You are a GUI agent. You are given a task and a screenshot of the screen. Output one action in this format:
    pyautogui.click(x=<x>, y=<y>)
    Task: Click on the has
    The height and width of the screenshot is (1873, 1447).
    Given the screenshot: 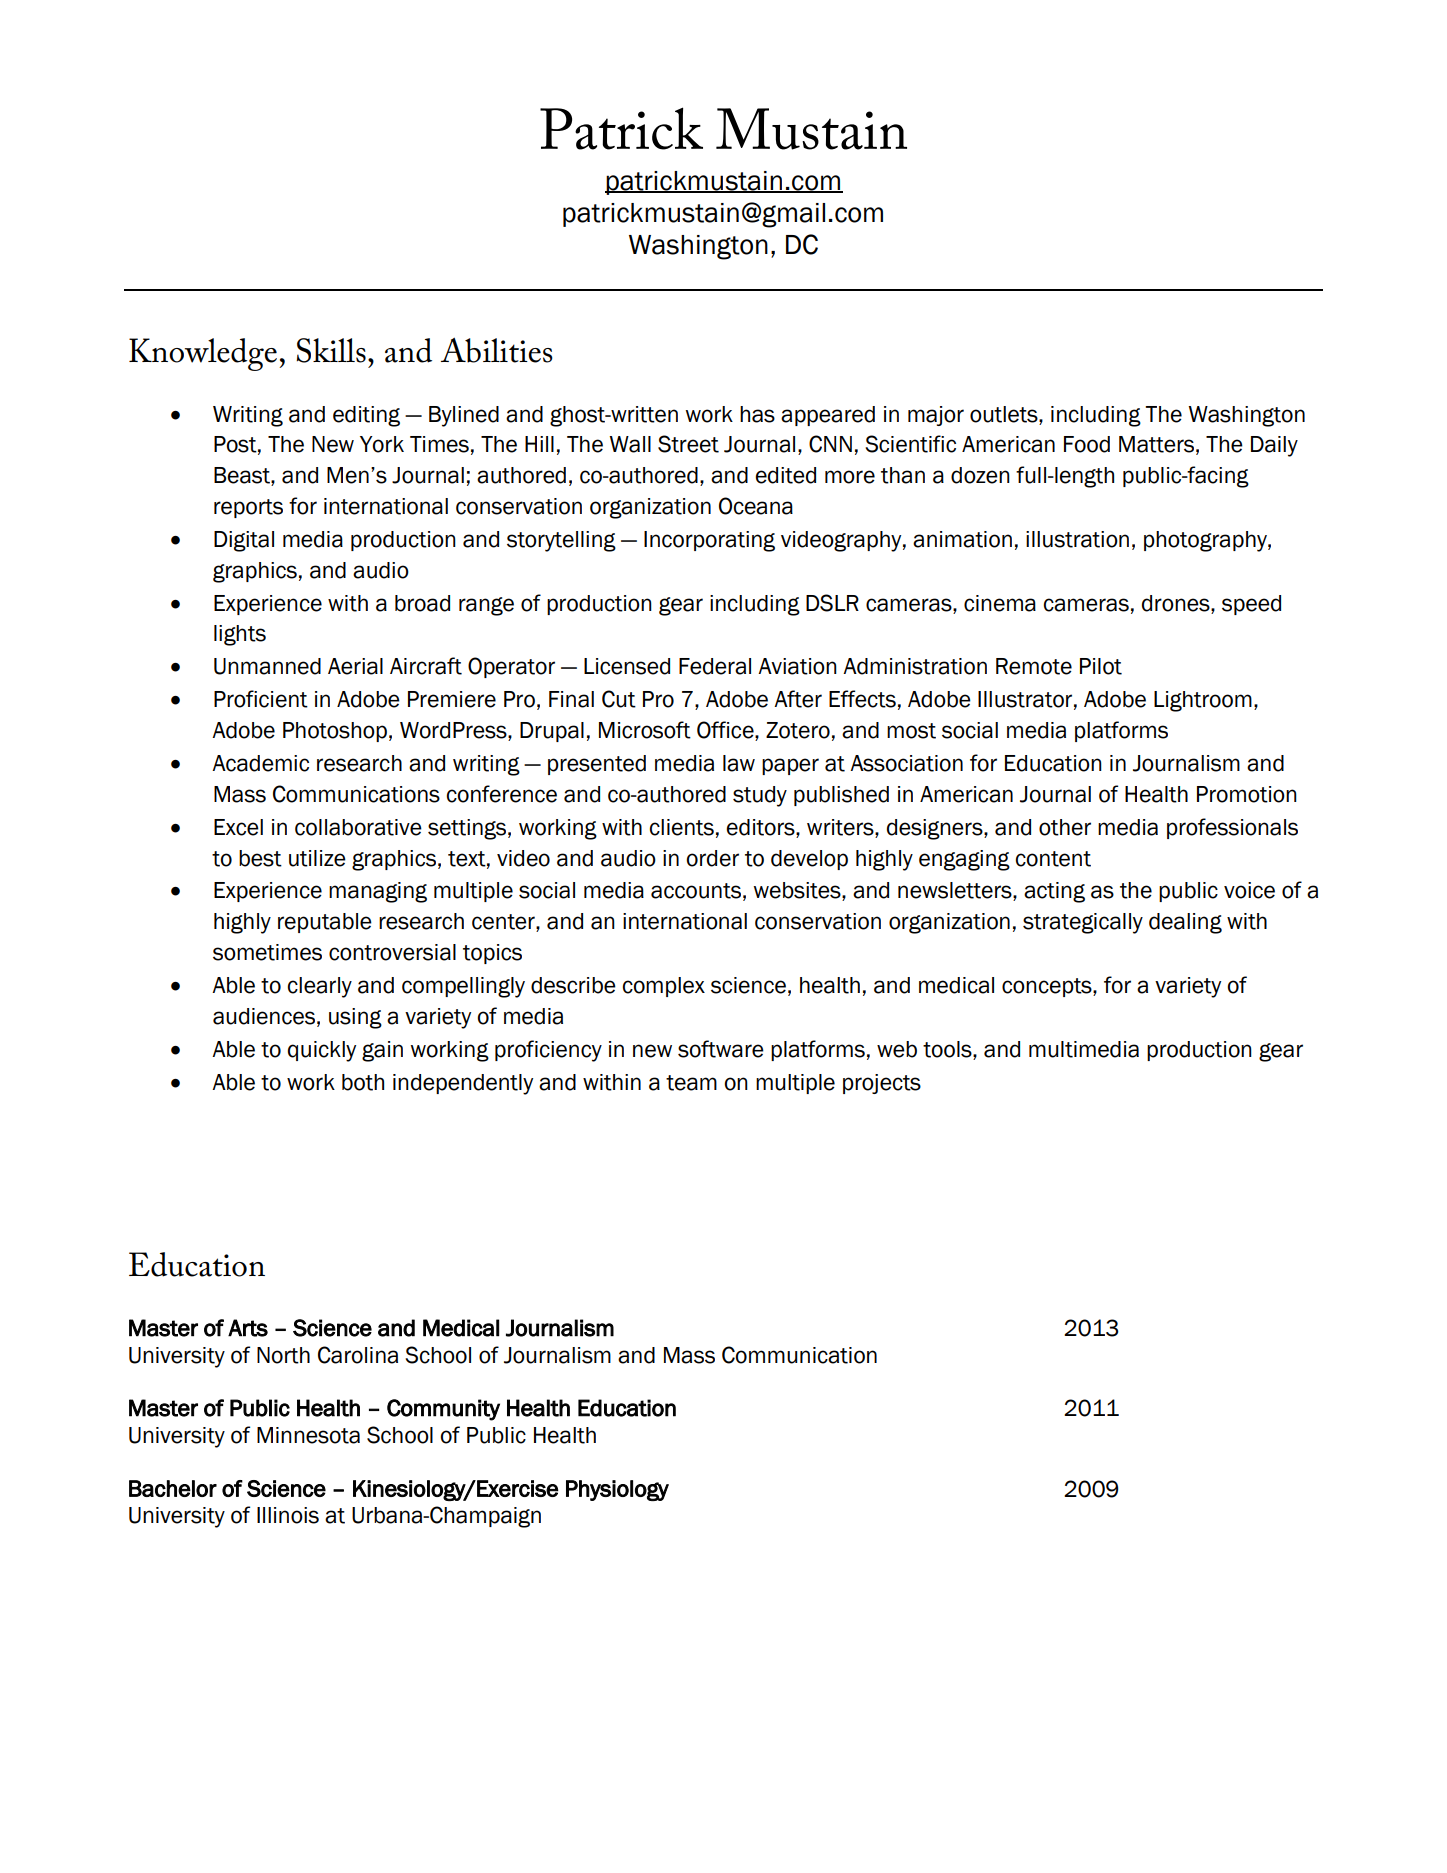 What is the action you would take?
    pyautogui.click(x=757, y=414)
